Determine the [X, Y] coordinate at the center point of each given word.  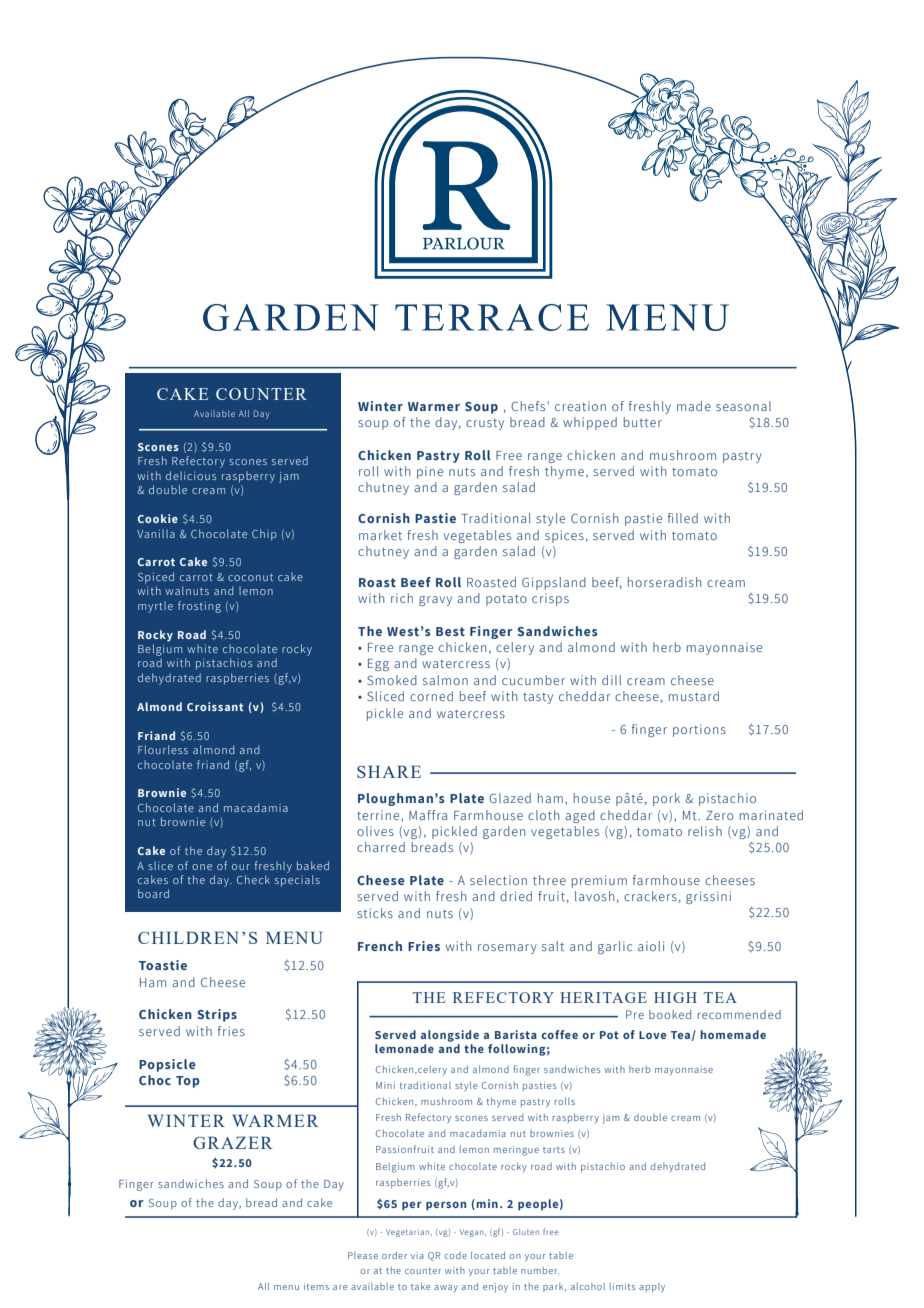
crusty [485, 424]
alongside [450, 1036]
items [316, 1286]
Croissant [215, 706]
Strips [217, 1015]
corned [431, 696]
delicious [191, 475]
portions [699, 730]
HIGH [675, 997]
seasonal [743, 406]
